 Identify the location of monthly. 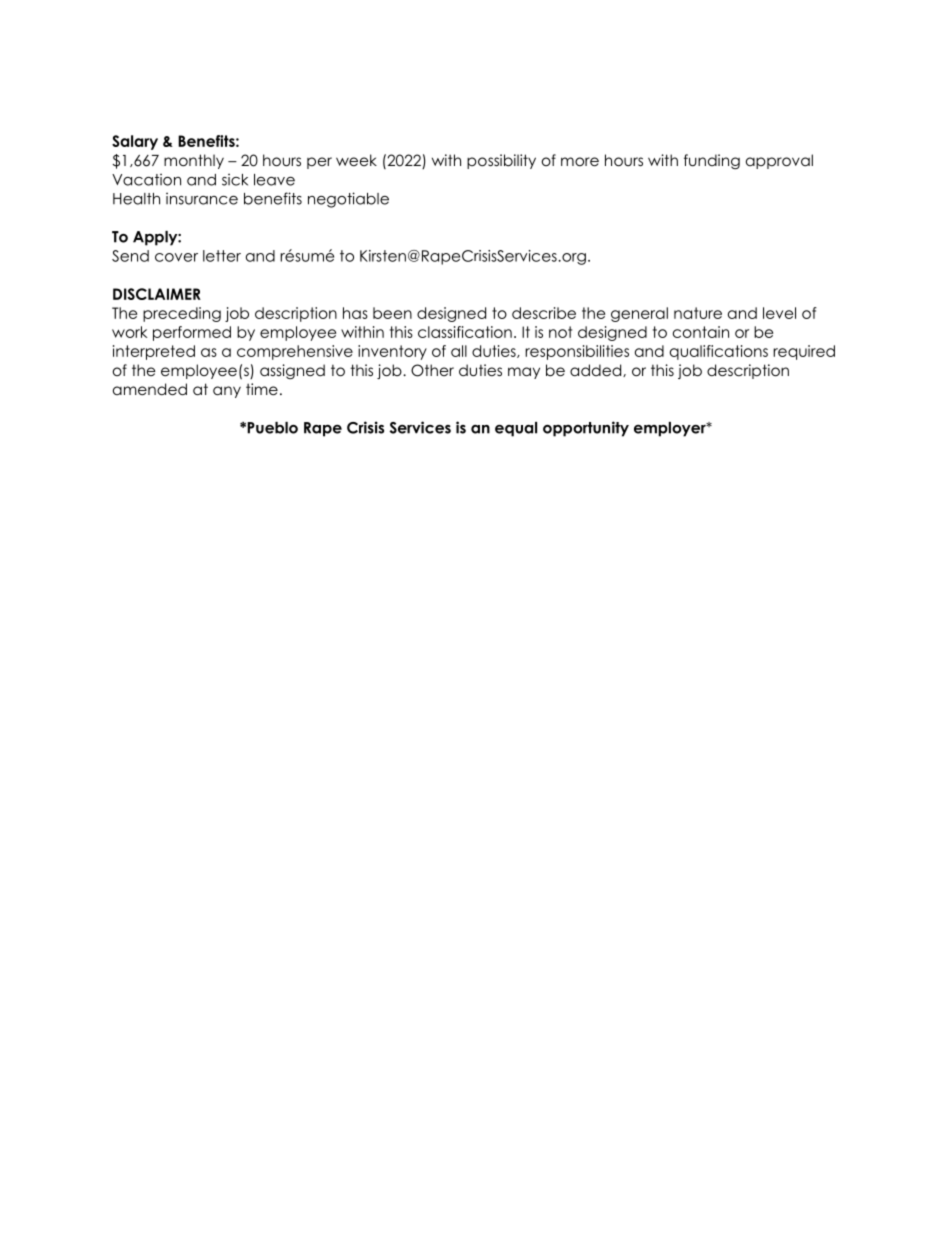
(194, 161).
